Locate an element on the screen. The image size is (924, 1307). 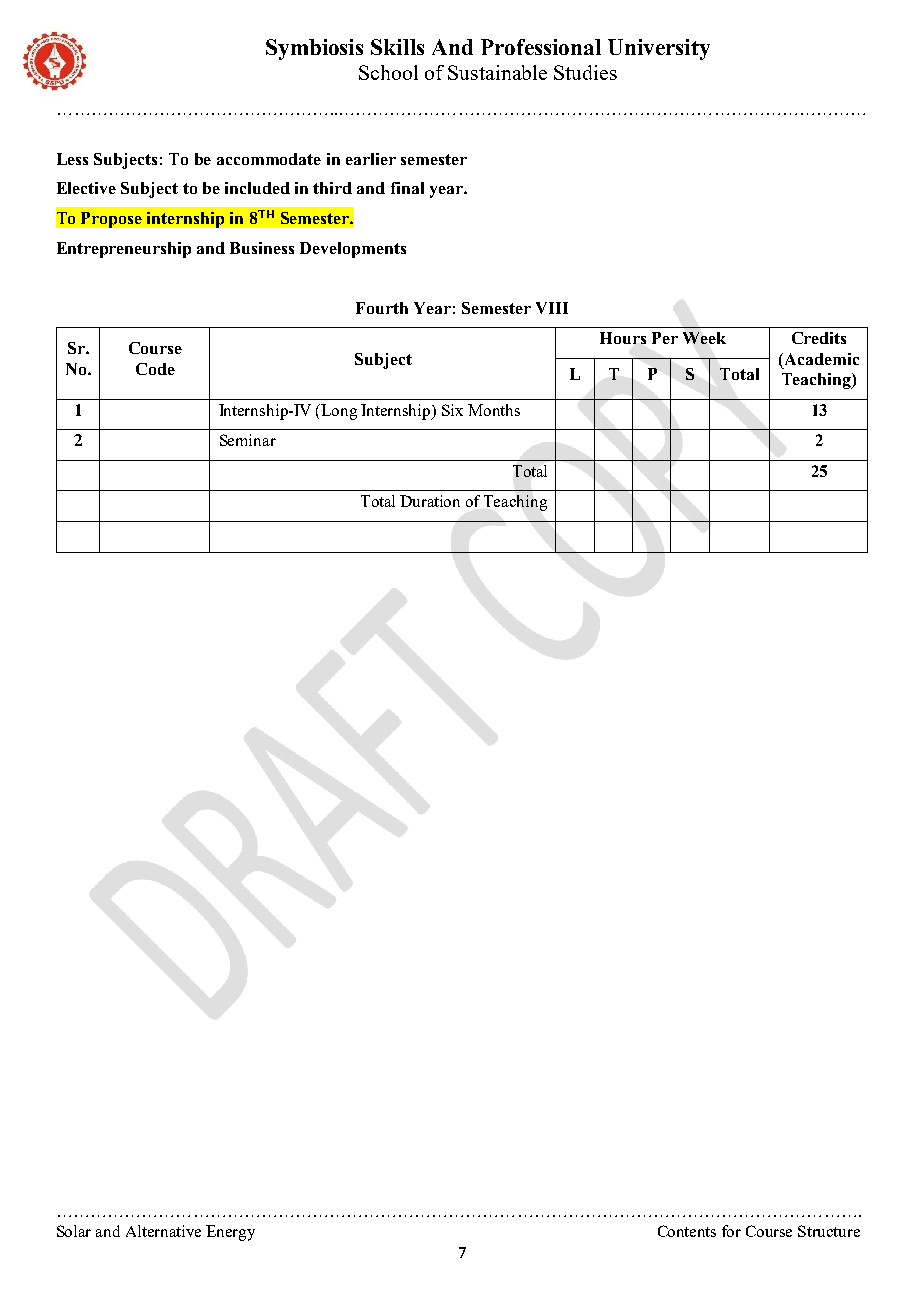
Solar is located at coordinates (74, 1231).
